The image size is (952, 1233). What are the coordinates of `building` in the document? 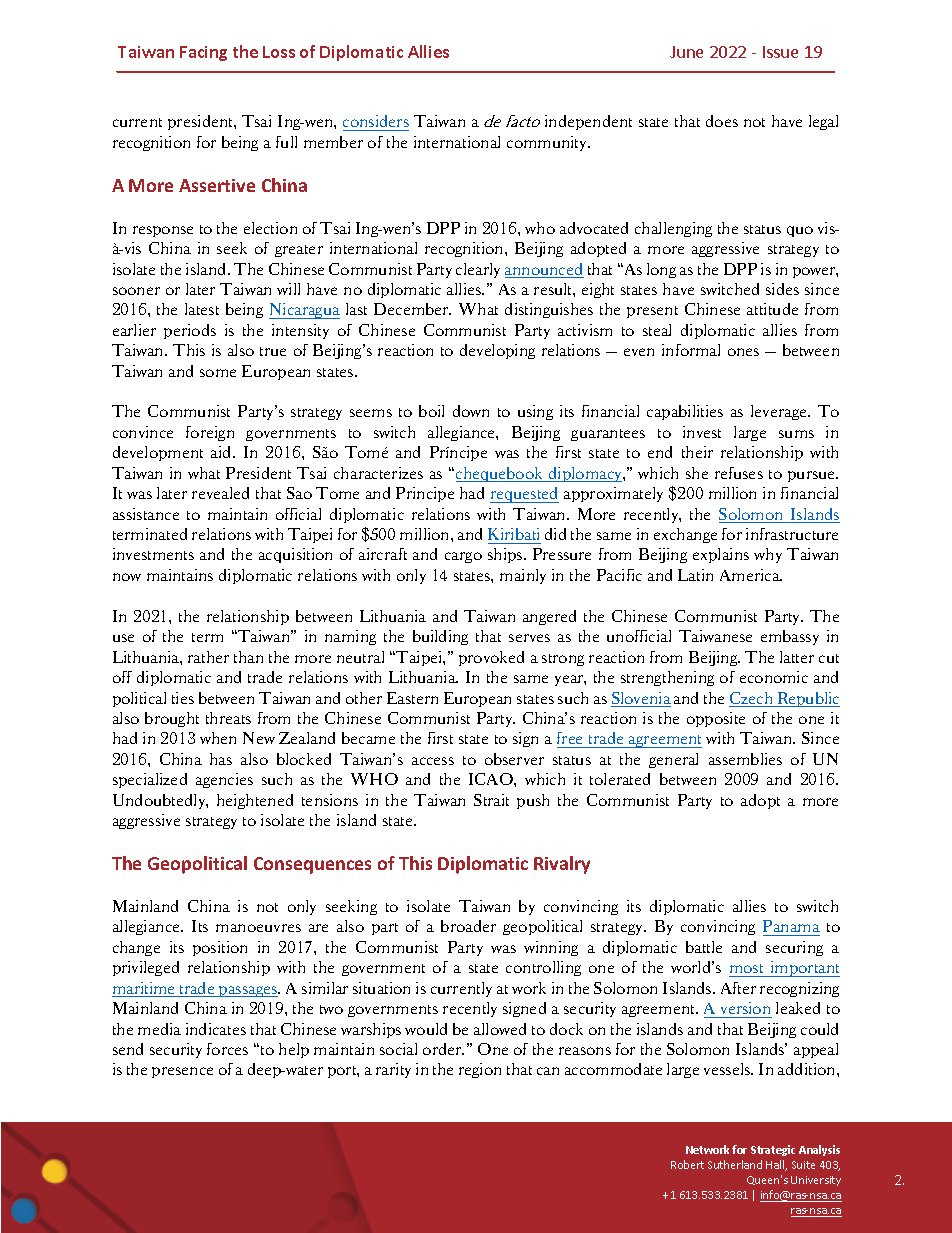 It's located at (440, 637).
